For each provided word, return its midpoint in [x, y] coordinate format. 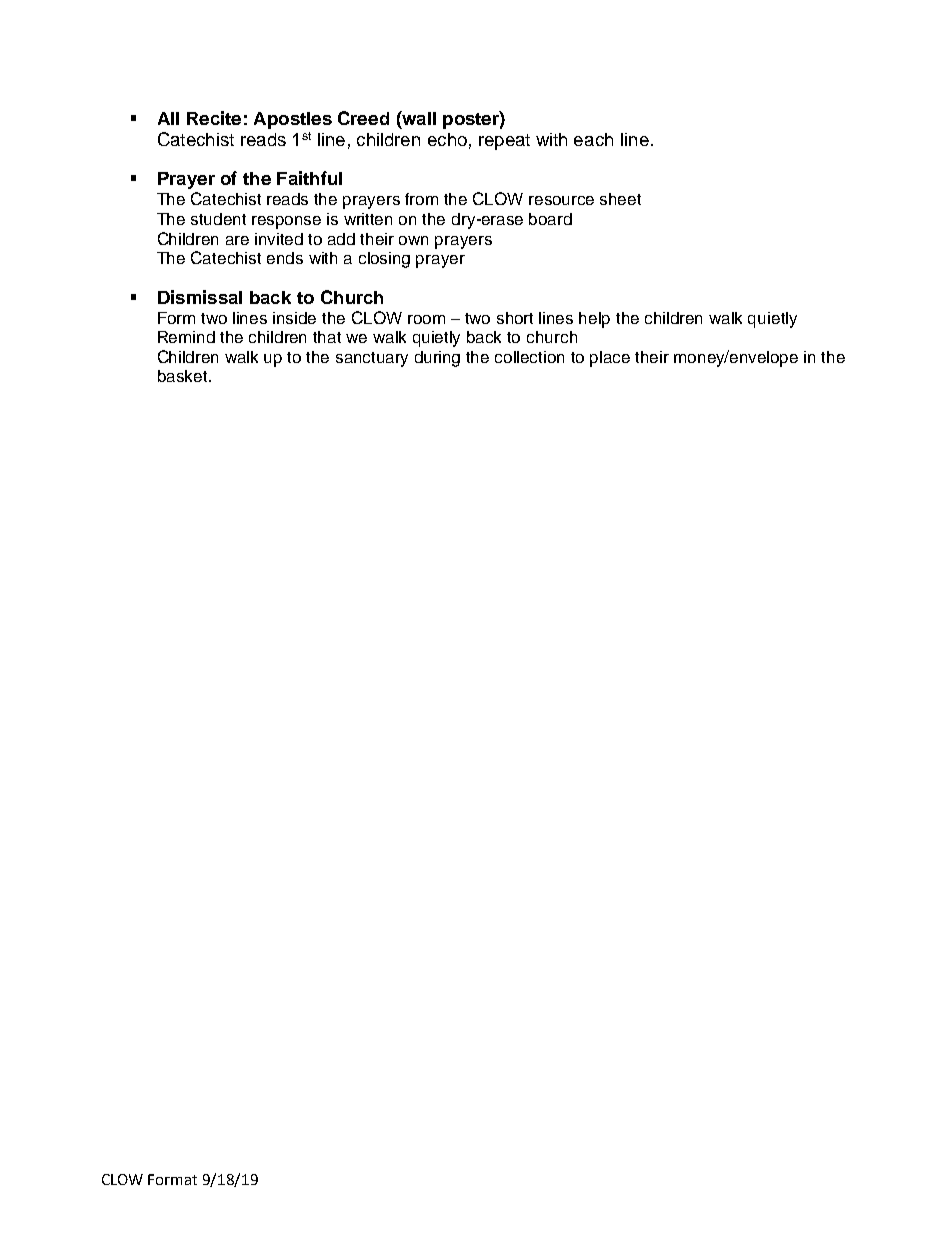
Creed [363, 118]
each [593, 139]
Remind [186, 337]
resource [561, 200]
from [421, 199]
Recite [214, 118]
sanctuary [372, 359]
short [515, 318]
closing [384, 260]
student [218, 219]
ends [285, 258]
